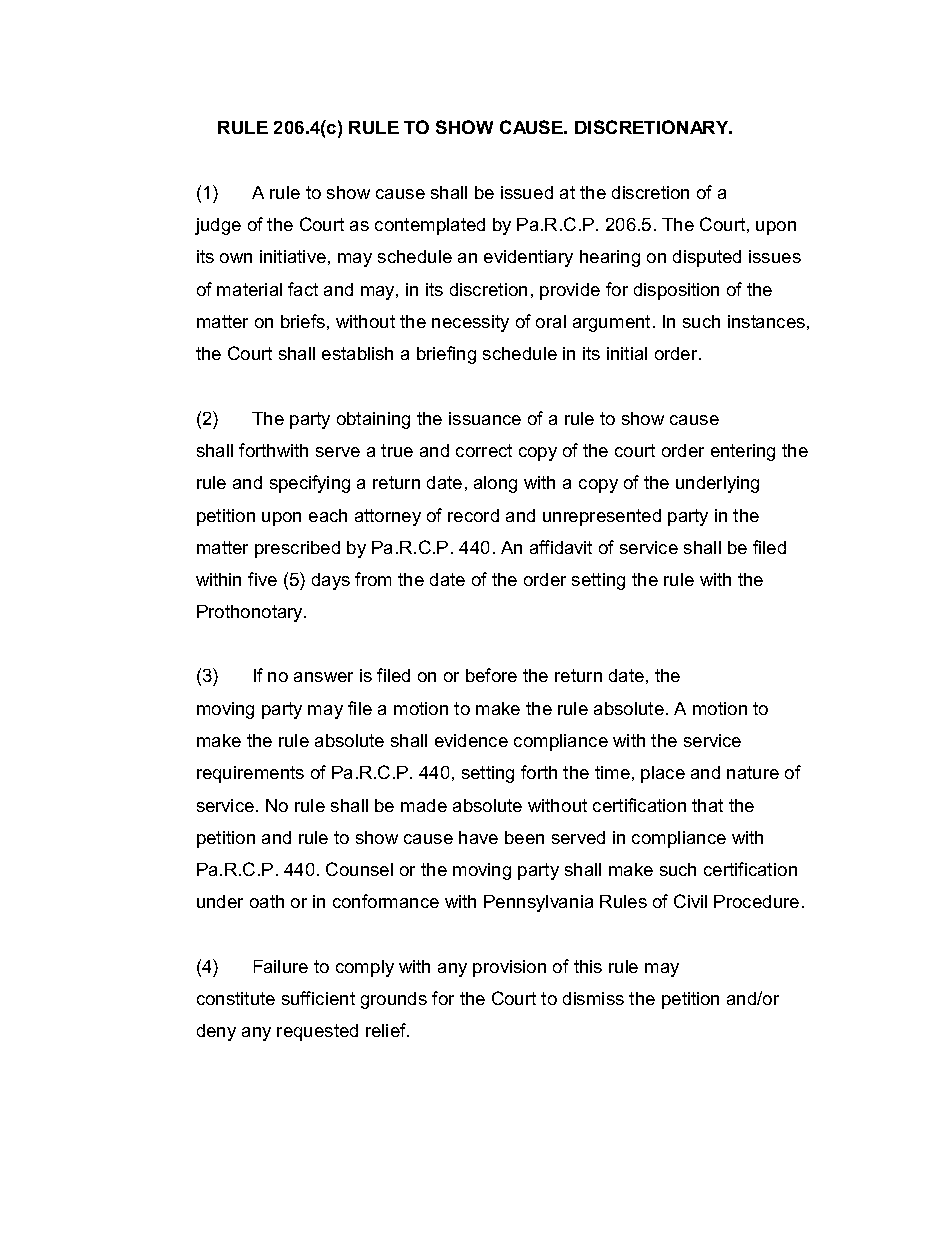 The width and height of the document is (952, 1233). I want to click on before, so click(491, 675).
